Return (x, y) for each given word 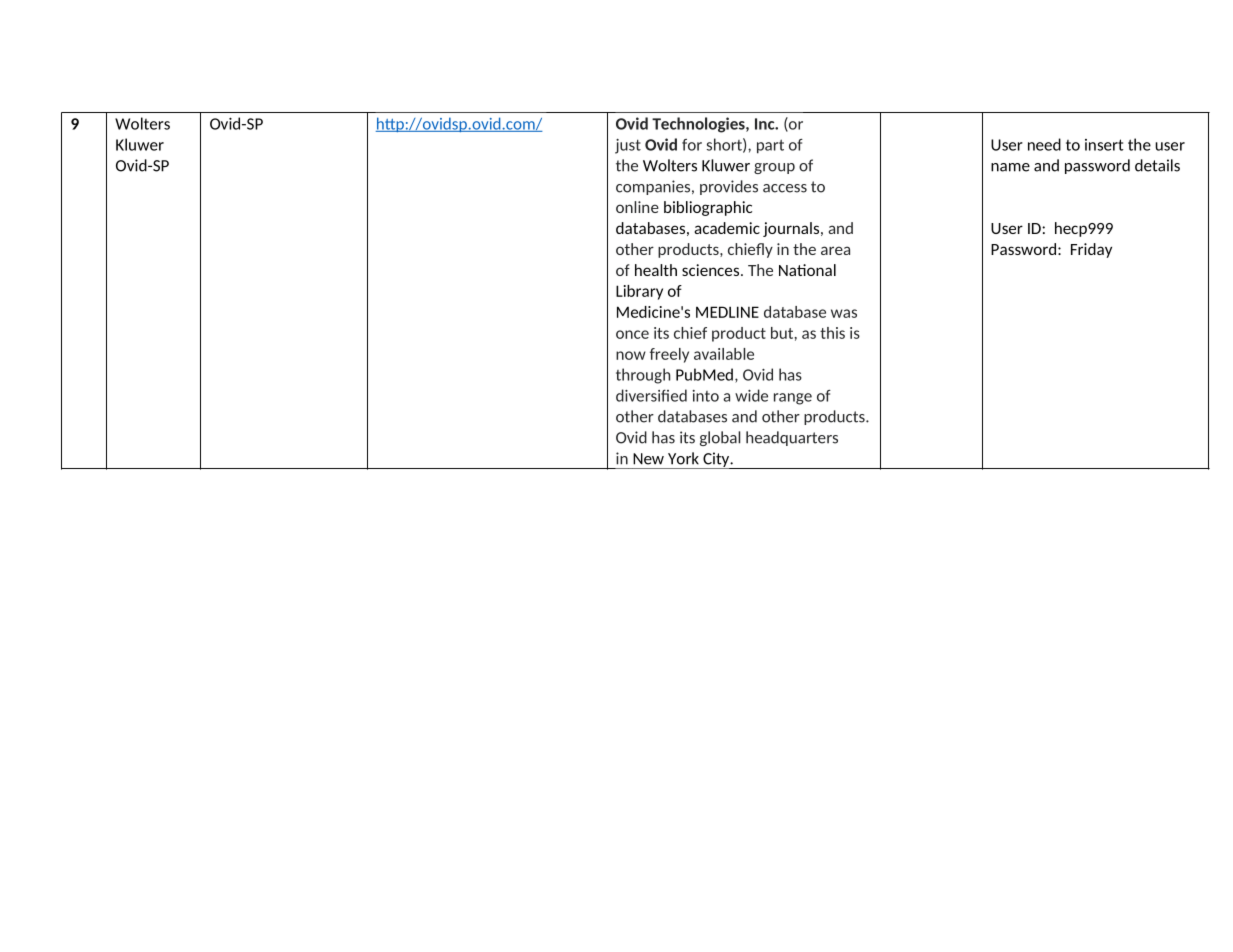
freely (669, 355)
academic (727, 228)
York (683, 458)
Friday (1091, 250)
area (835, 250)
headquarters (792, 438)
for (692, 145)
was (844, 313)
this (832, 333)
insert (1104, 145)
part (770, 146)
